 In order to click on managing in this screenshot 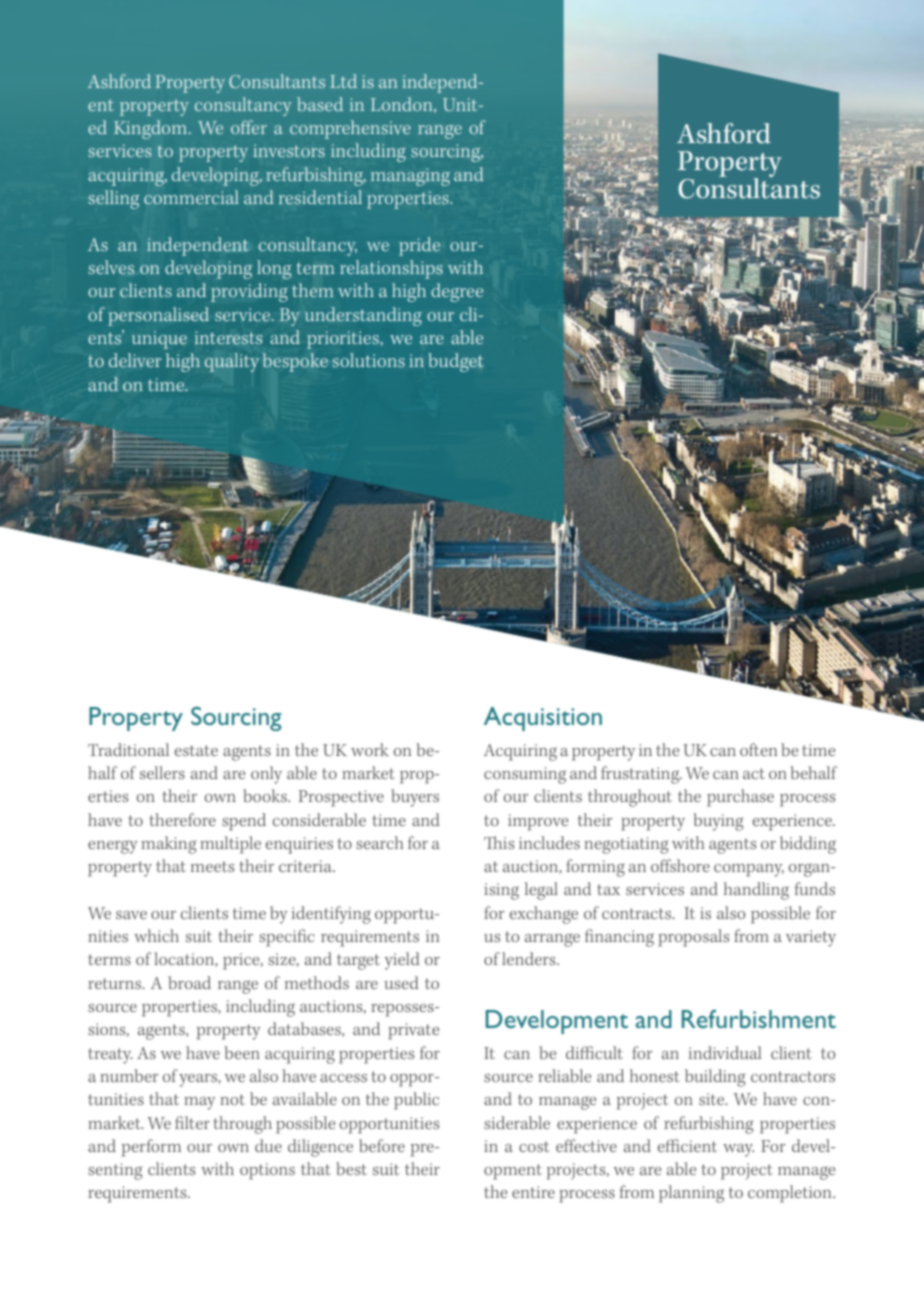, I will do `click(410, 177)`.
